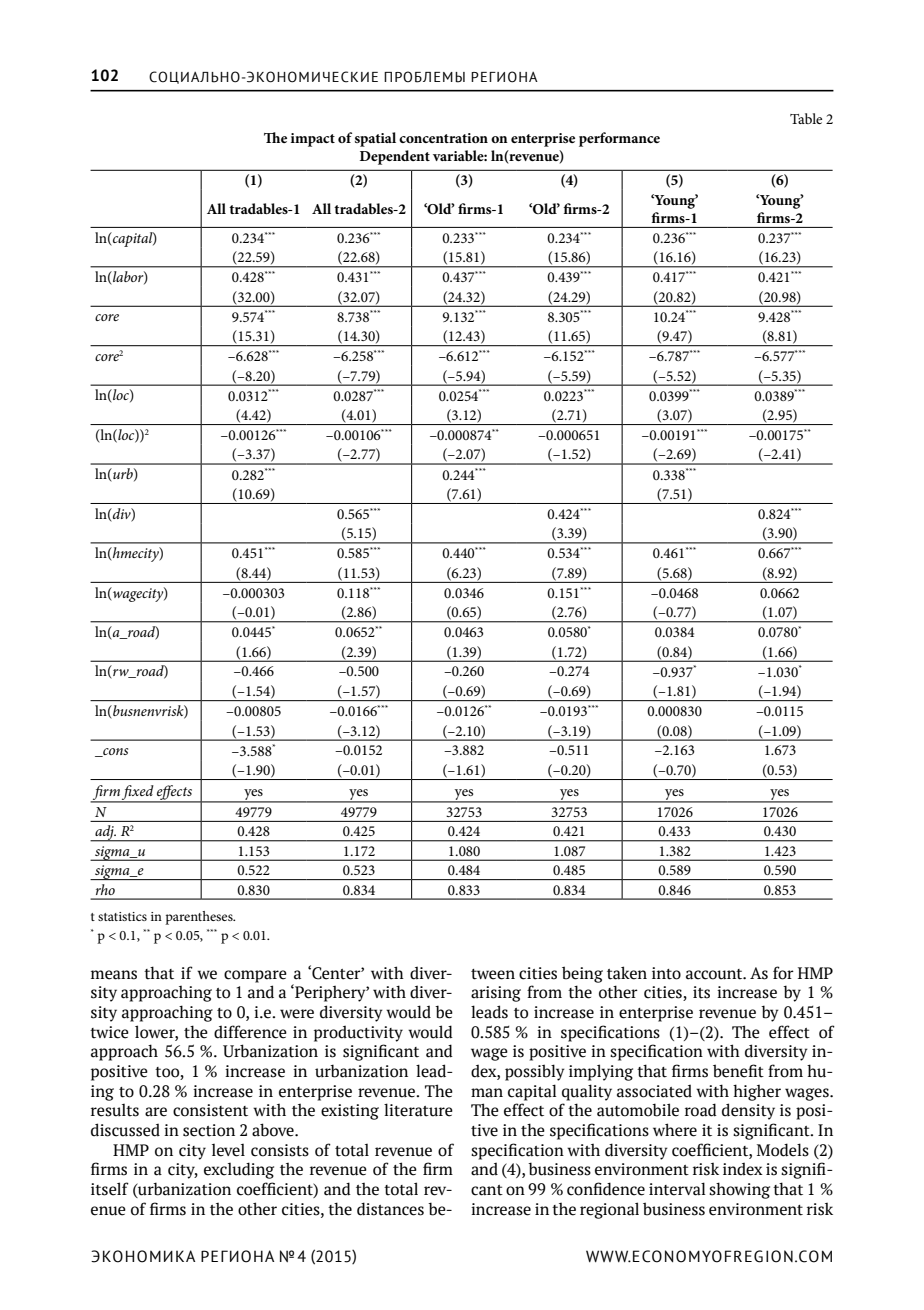  Describe the element at coordinates (743, 1169) in the screenshot. I see `index` at that location.
